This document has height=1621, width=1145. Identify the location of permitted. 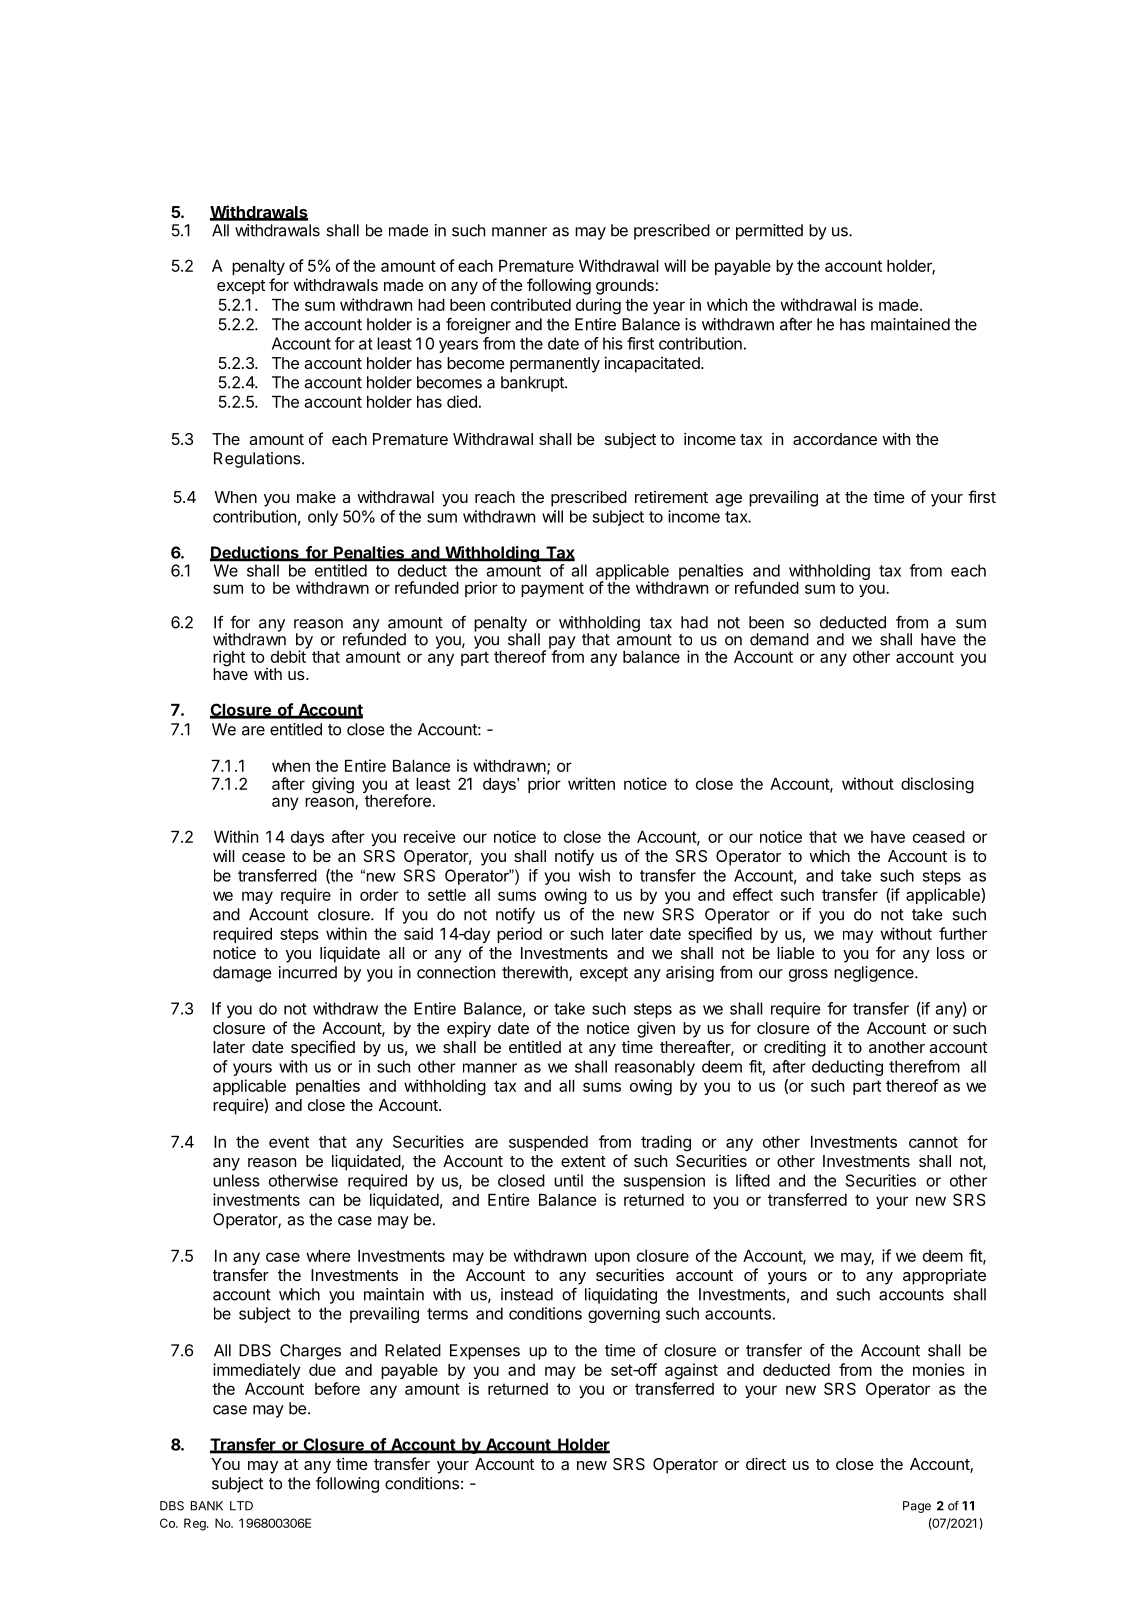
(769, 232).
